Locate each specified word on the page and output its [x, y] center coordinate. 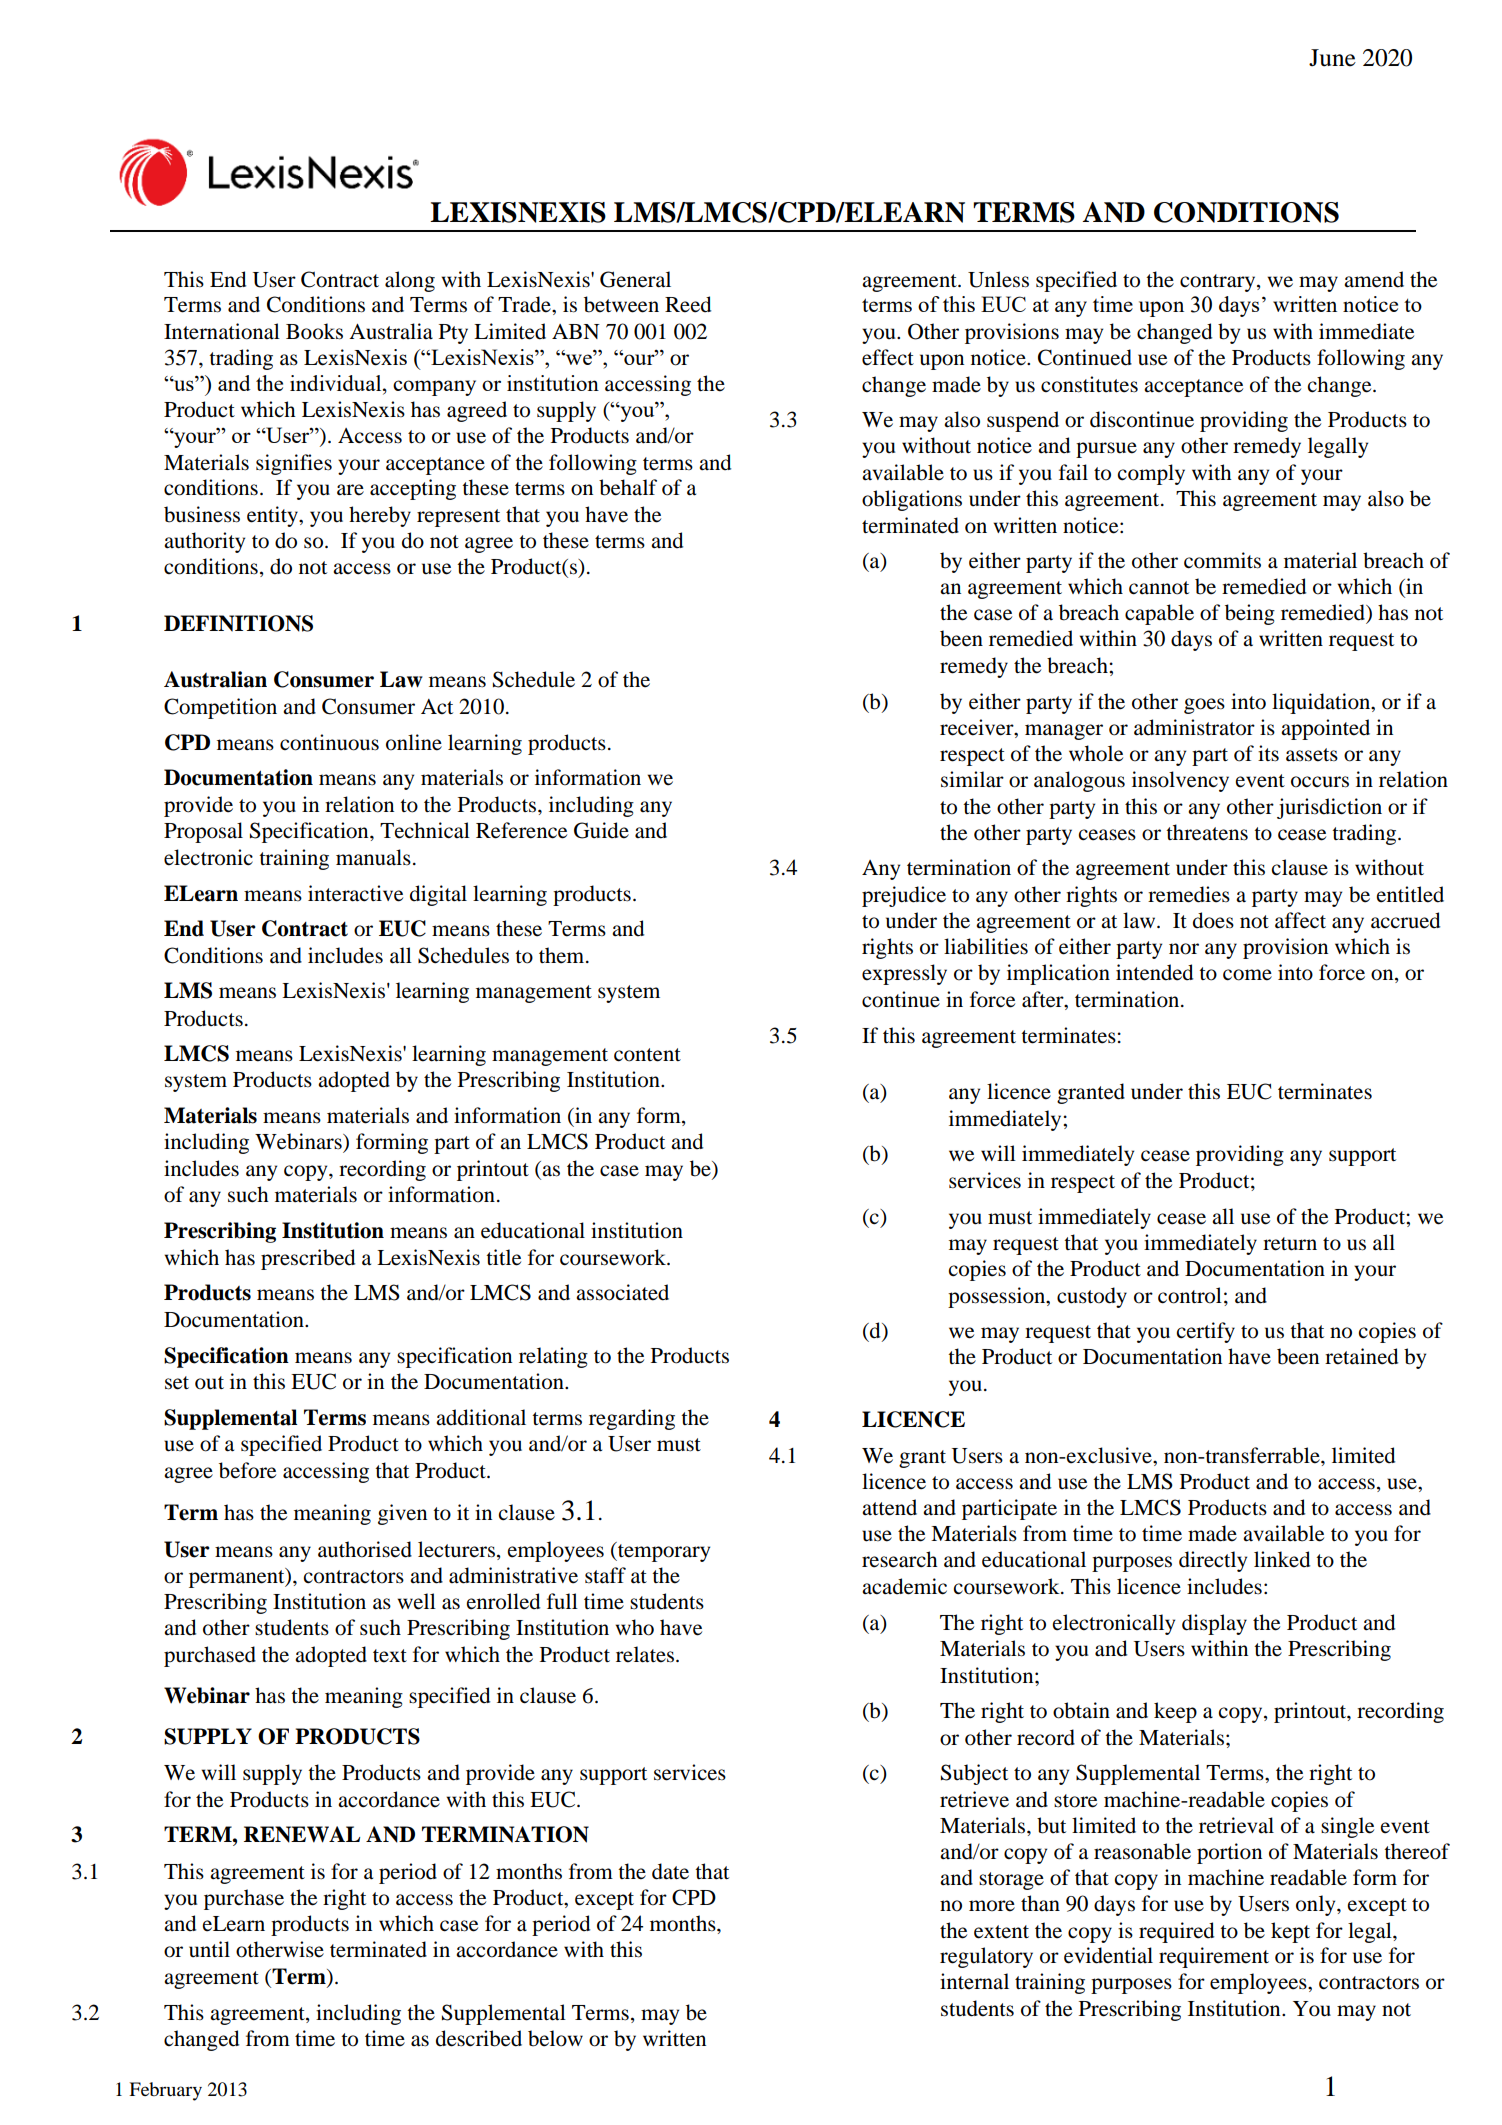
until [209, 1949]
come [1247, 975]
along [410, 281]
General [635, 279]
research [900, 1559]
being [1250, 614]
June [1332, 58]
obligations [912, 500]
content [647, 1055]
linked [1282, 1559]
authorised [365, 1549]
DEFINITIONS [238, 623]
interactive [355, 893]
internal [974, 1981]
